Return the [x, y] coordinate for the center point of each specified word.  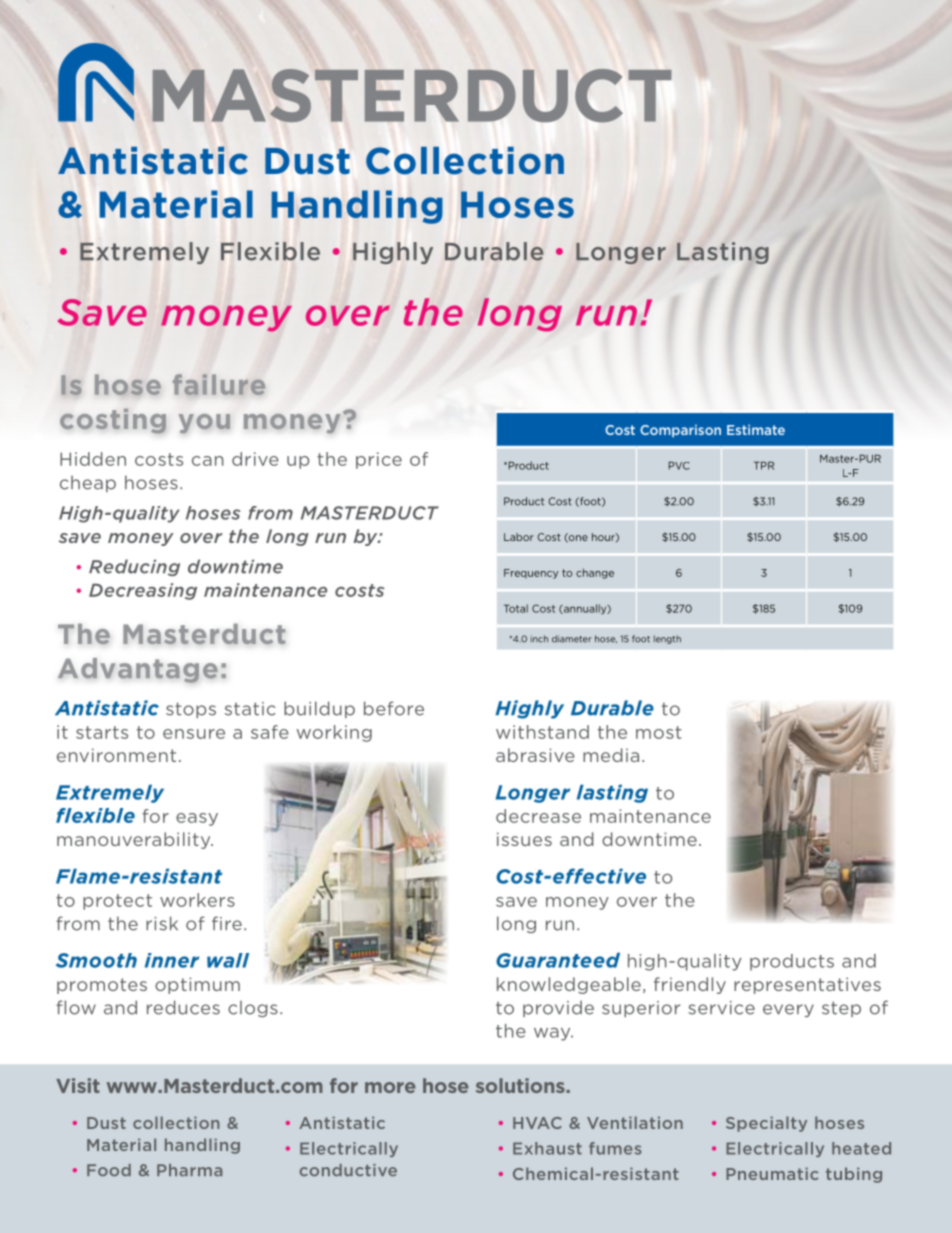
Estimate [756, 430]
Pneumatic [772, 1174]
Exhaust [547, 1148]
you [204, 424]
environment [116, 755]
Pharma [189, 1170]
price [379, 460]
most [659, 732]
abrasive [535, 755]
